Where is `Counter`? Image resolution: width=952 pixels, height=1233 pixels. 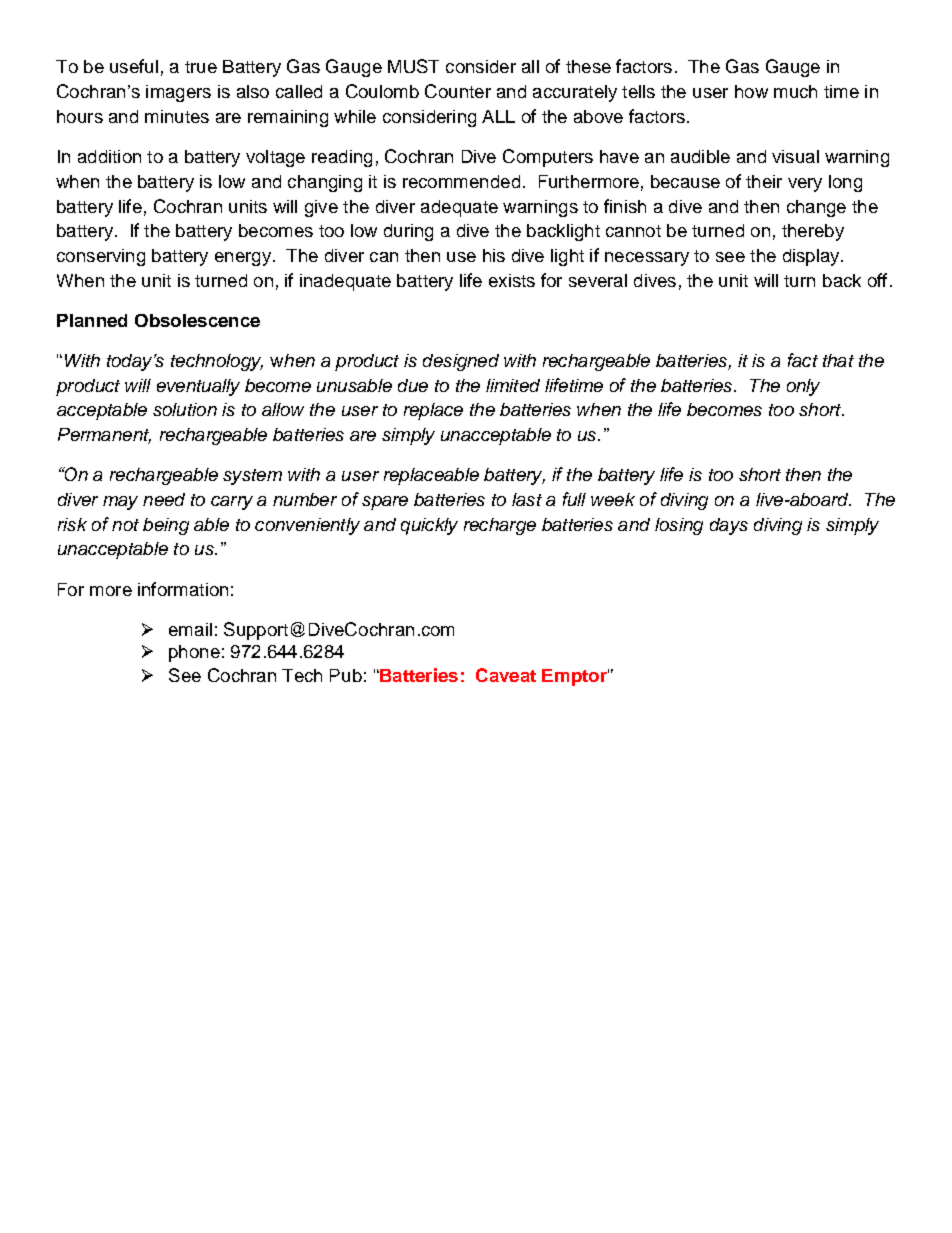
Counter is located at coordinates (458, 91).
